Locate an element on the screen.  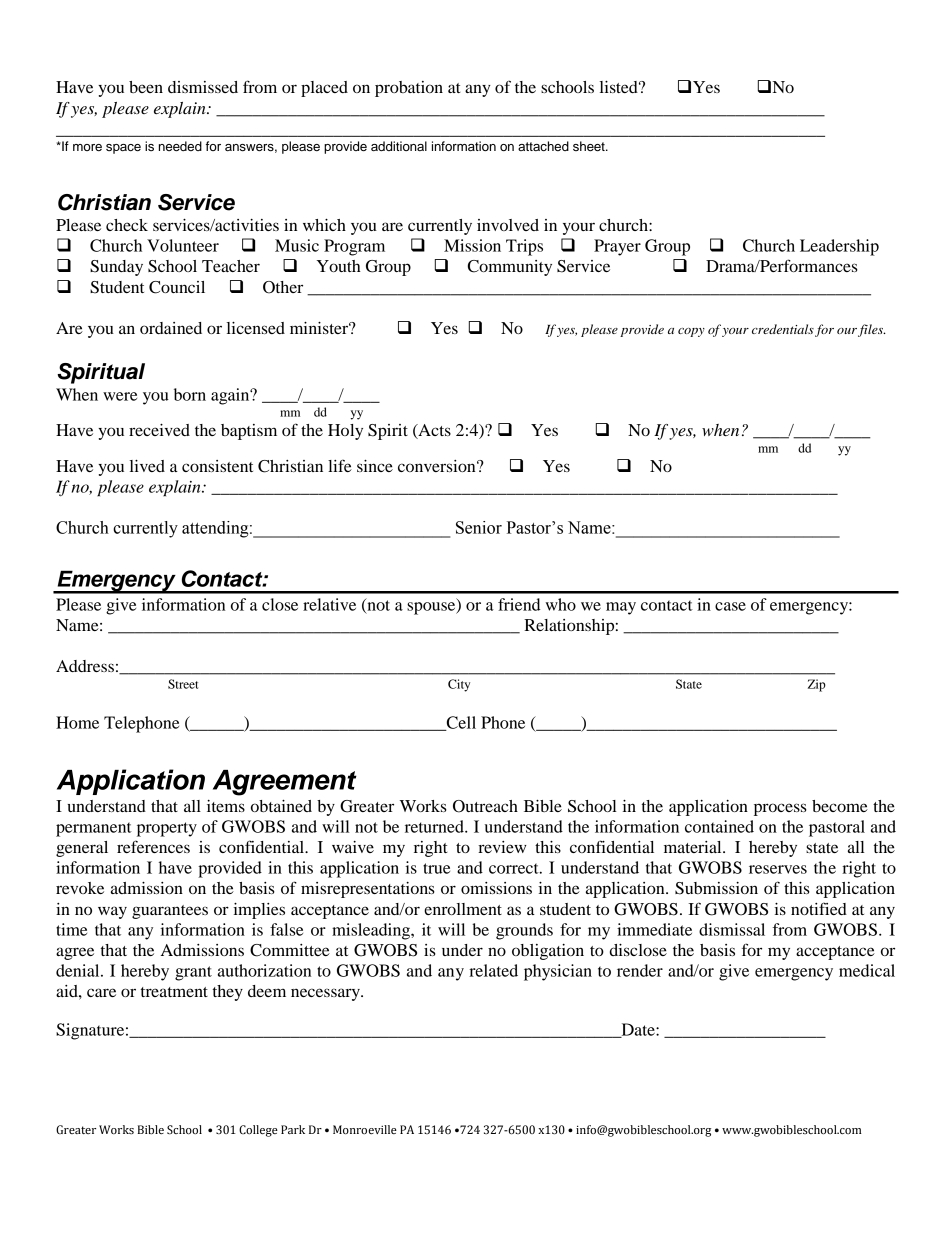
reserves is located at coordinates (778, 869).
